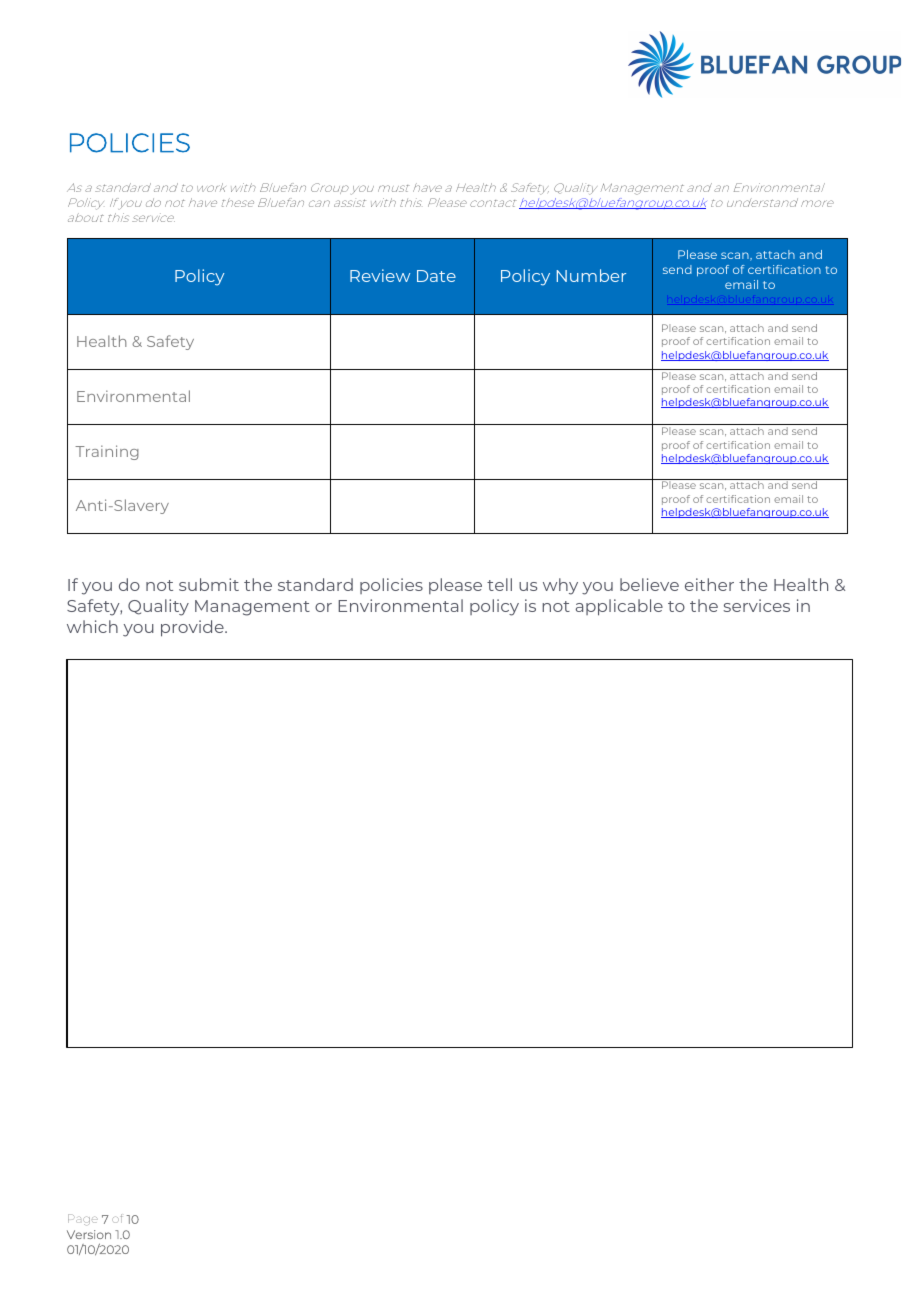  What do you see at coordinates (193, 628) in the screenshot?
I see `provide` at bounding box center [193, 628].
